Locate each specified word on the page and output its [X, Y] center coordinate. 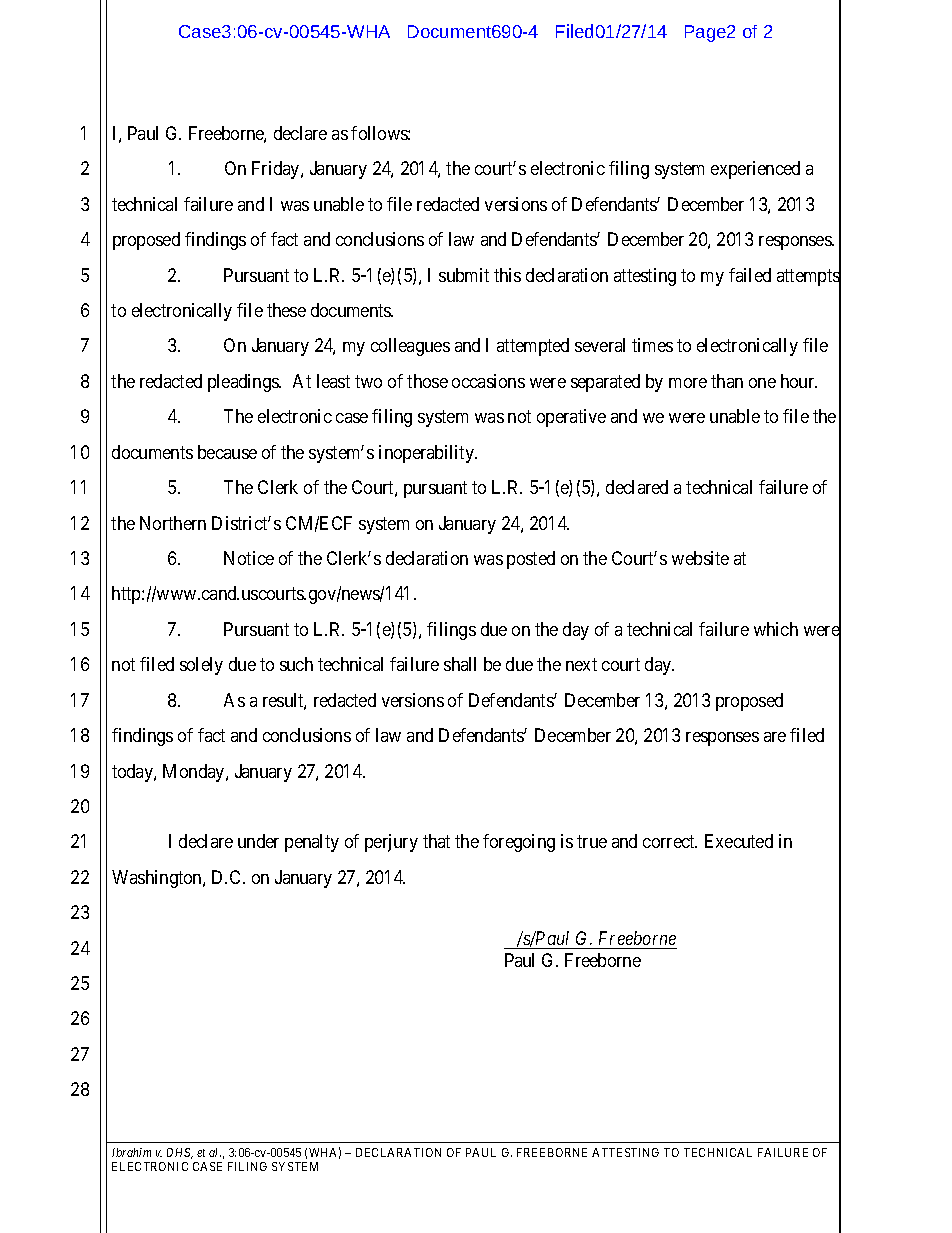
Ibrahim [131, 1152]
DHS [180, 1153]
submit [464, 275]
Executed [739, 841]
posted [531, 560]
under [258, 841]
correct [670, 842]
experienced [755, 170]
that [436, 841]
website [700, 558]
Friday [277, 170]
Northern [173, 523]
